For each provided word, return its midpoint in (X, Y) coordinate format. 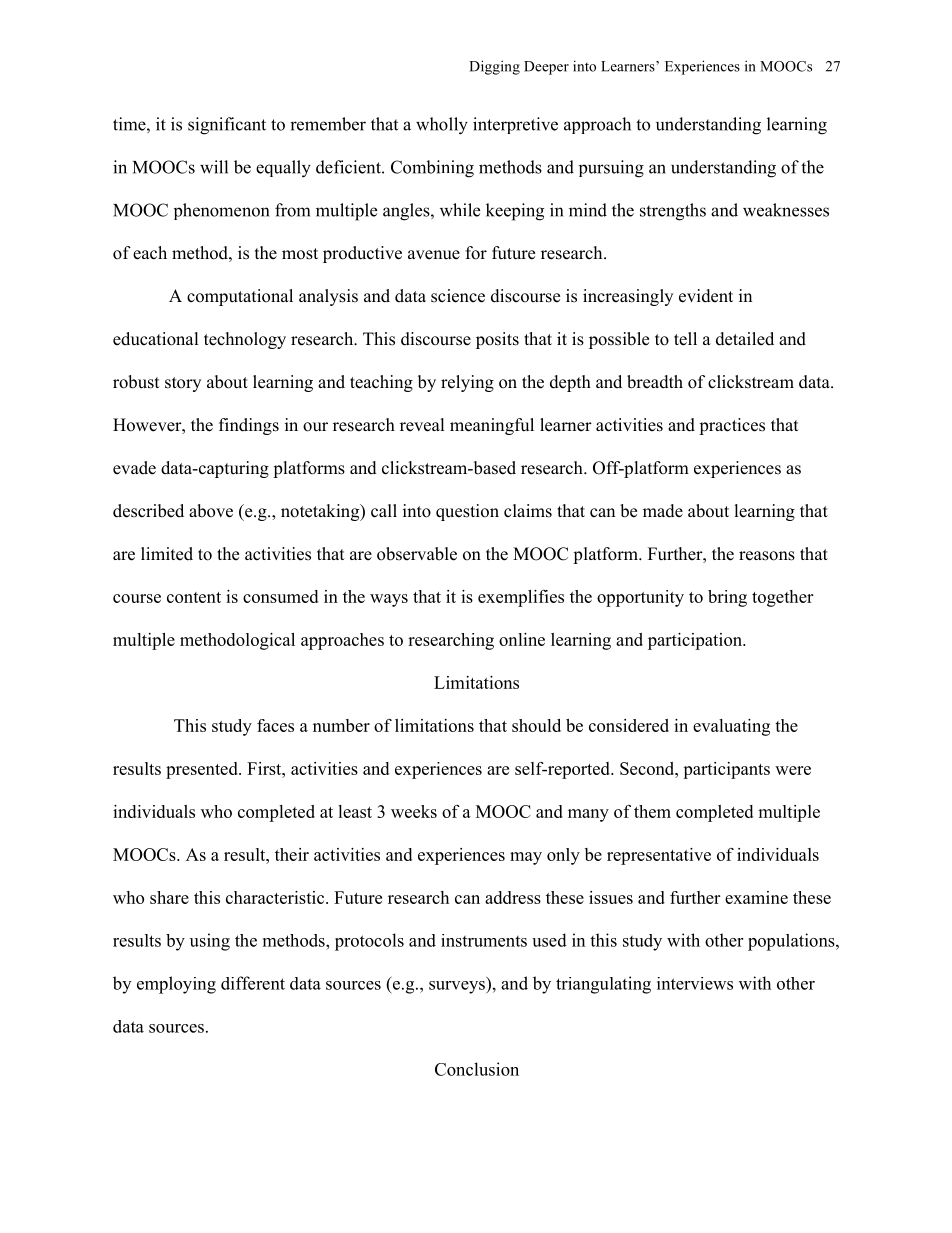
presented (203, 770)
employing (176, 985)
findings (249, 426)
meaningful (492, 426)
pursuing (611, 169)
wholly (442, 126)
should (536, 725)
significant (227, 126)
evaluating (731, 727)
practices (732, 426)
